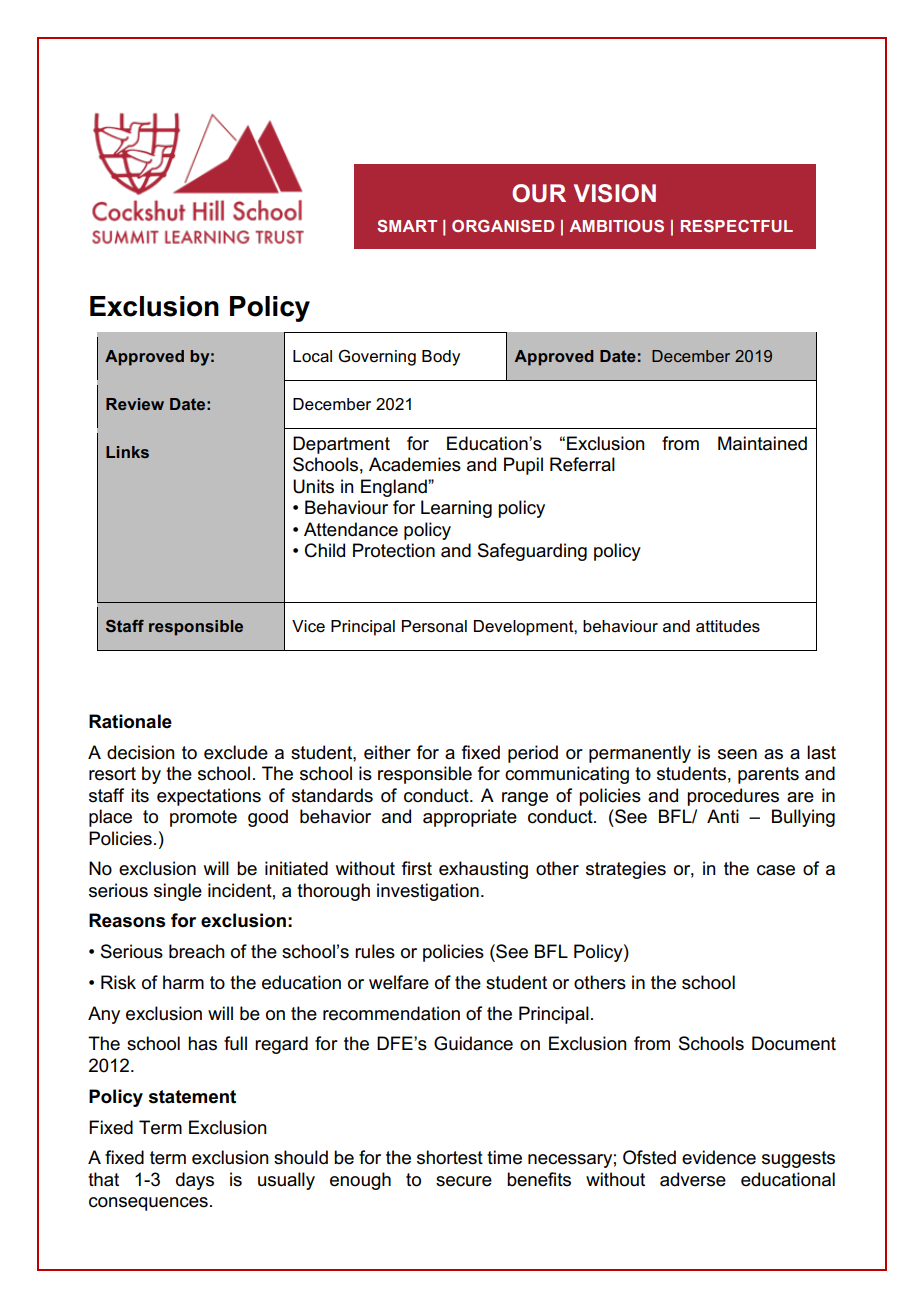 This page has width=924, height=1308. What do you see at coordinates (407, 226) in the page?
I see `SMART` at bounding box center [407, 226].
